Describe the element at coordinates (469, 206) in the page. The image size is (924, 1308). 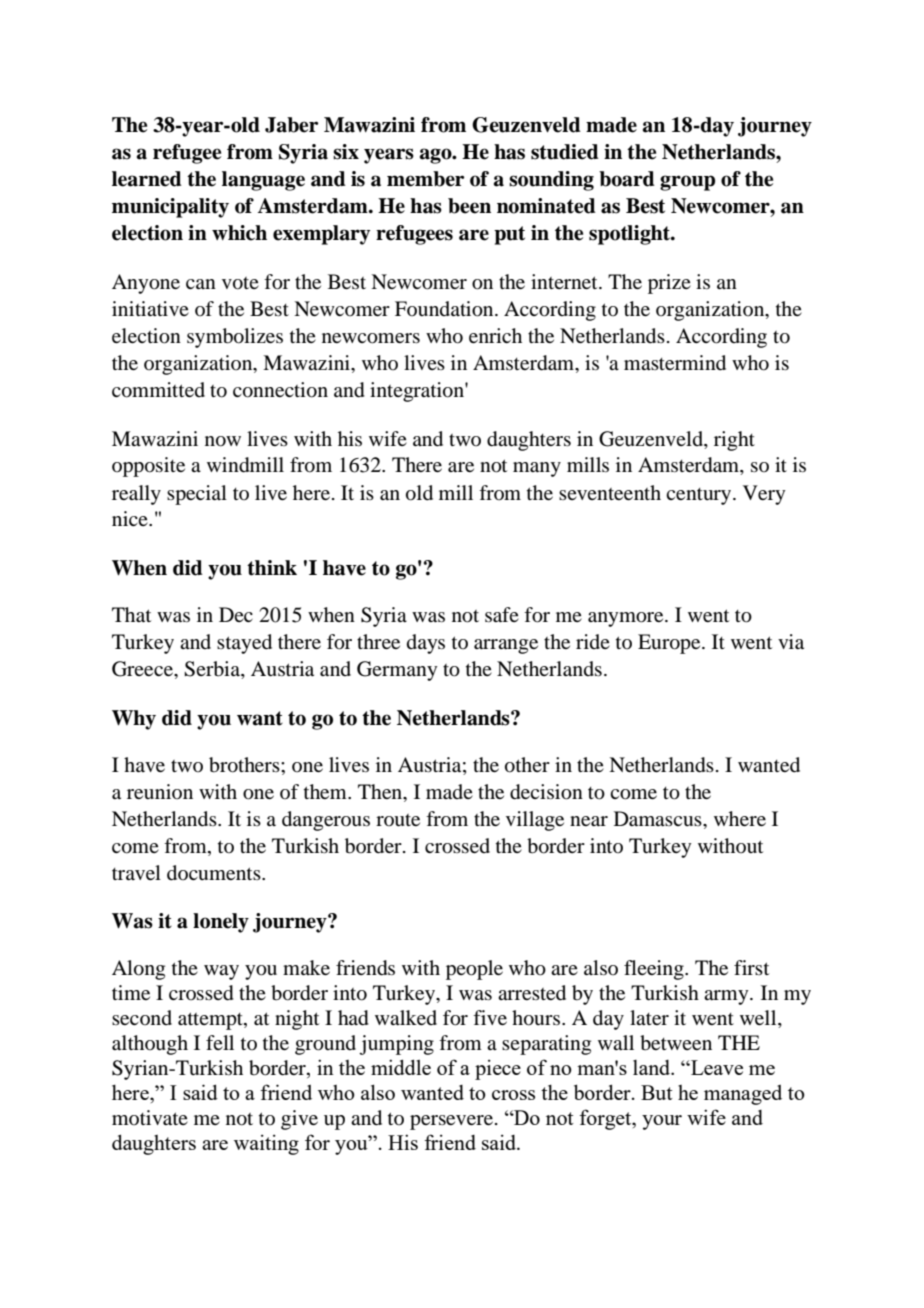
I see `been` at that location.
